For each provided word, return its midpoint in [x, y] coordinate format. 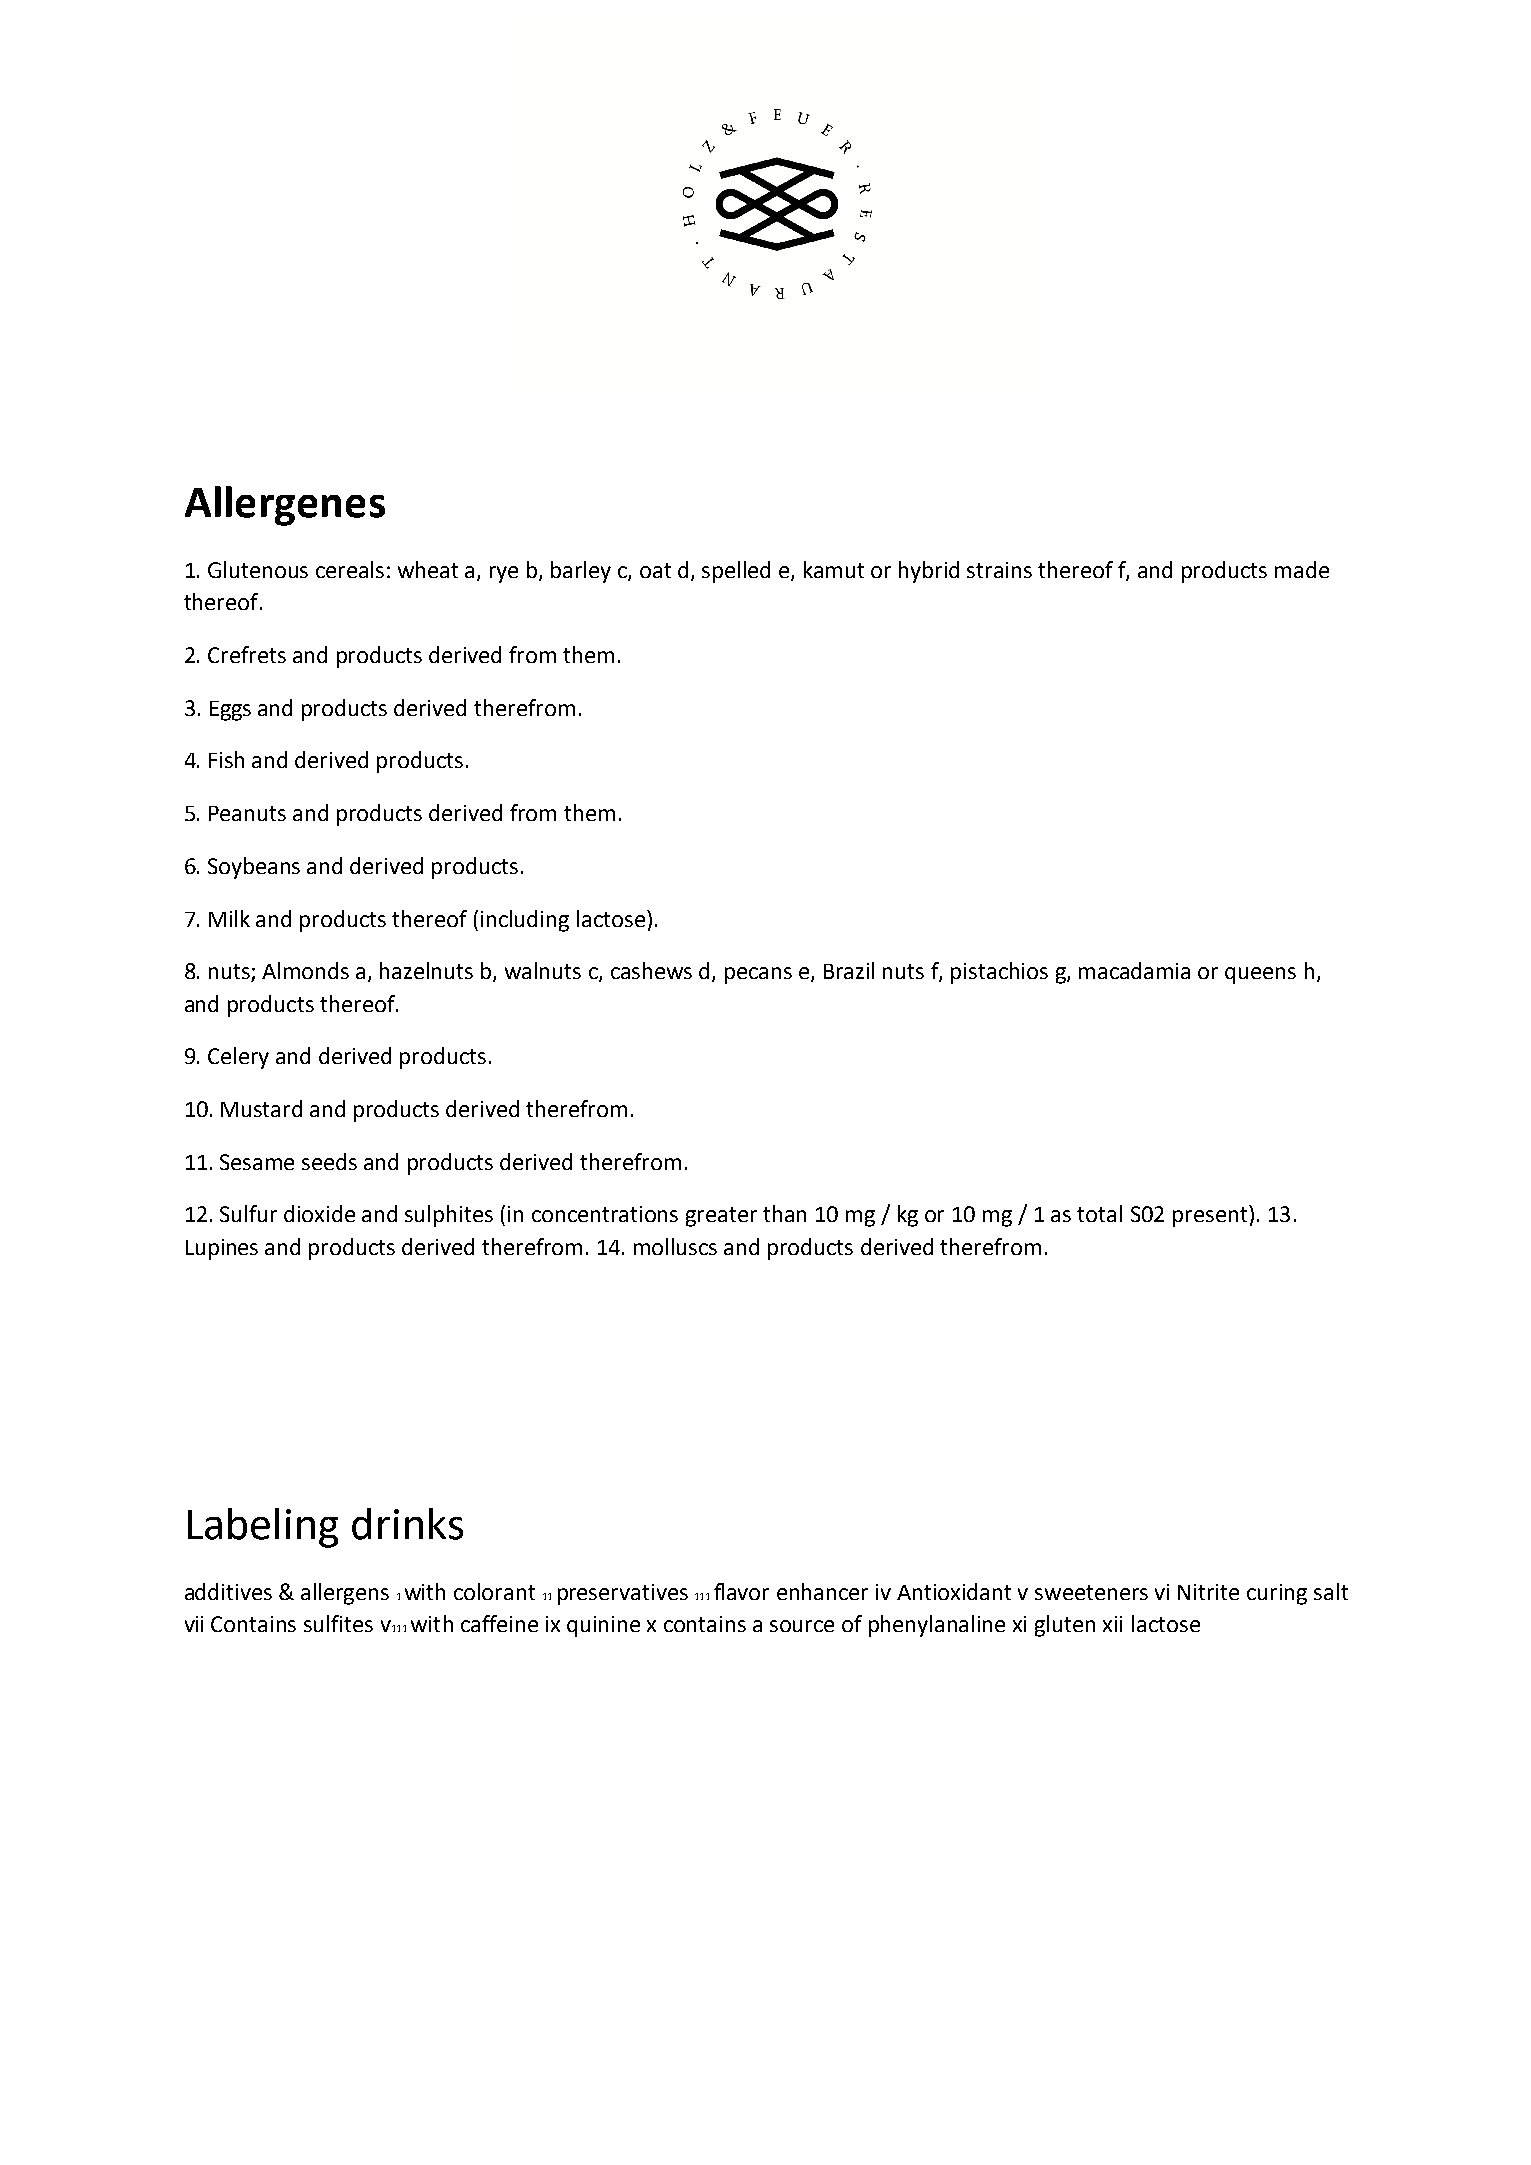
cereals [350, 569]
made [1302, 569]
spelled [736, 572]
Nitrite [1208, 1592]
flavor [741, 1591]
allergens [345, 1594]
